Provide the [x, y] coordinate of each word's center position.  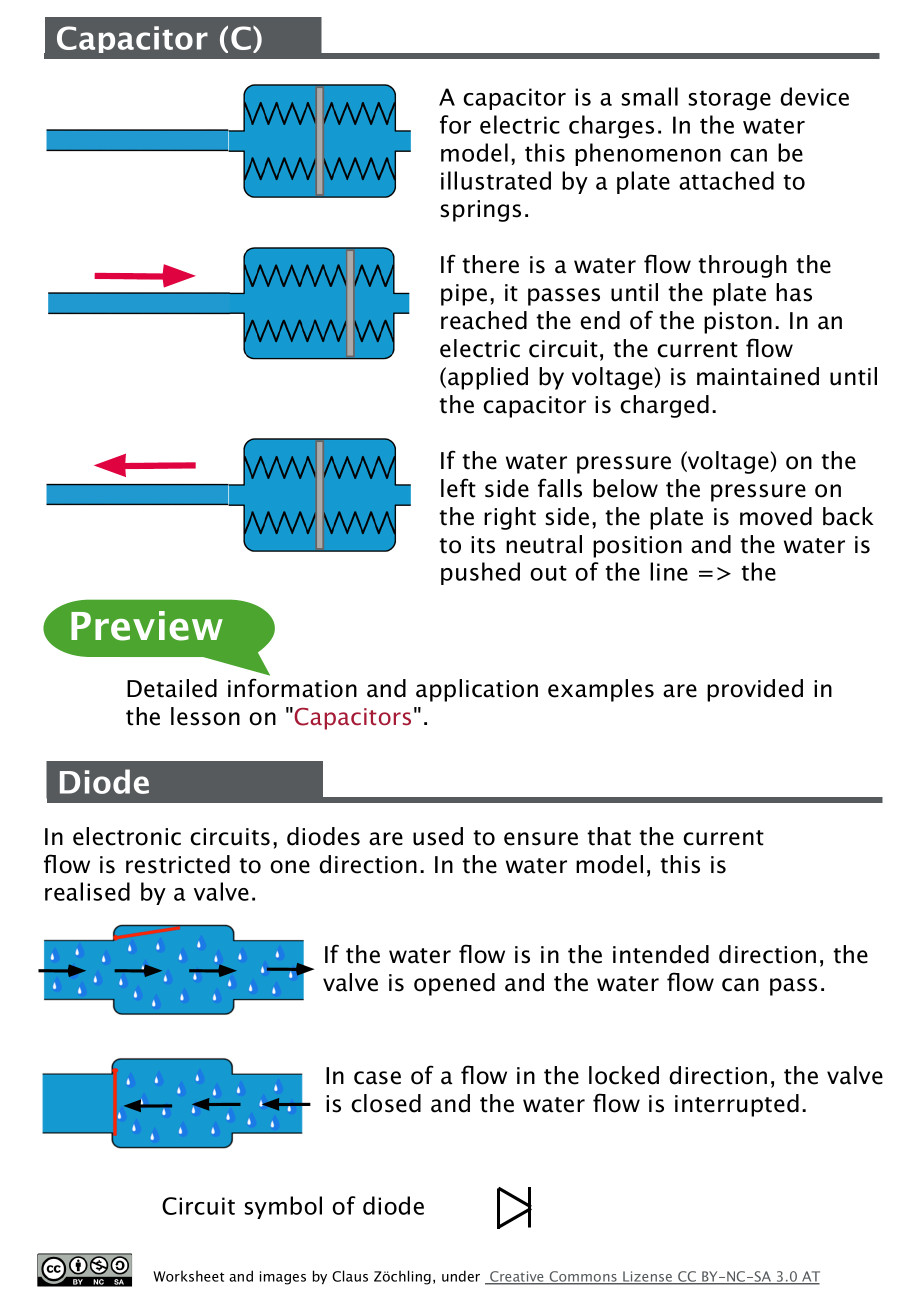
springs [480, 211]
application [477, 690]
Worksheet [188, 1276]
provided [755, 690]
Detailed [172, 688]
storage [729, 100]
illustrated [496, 180]
